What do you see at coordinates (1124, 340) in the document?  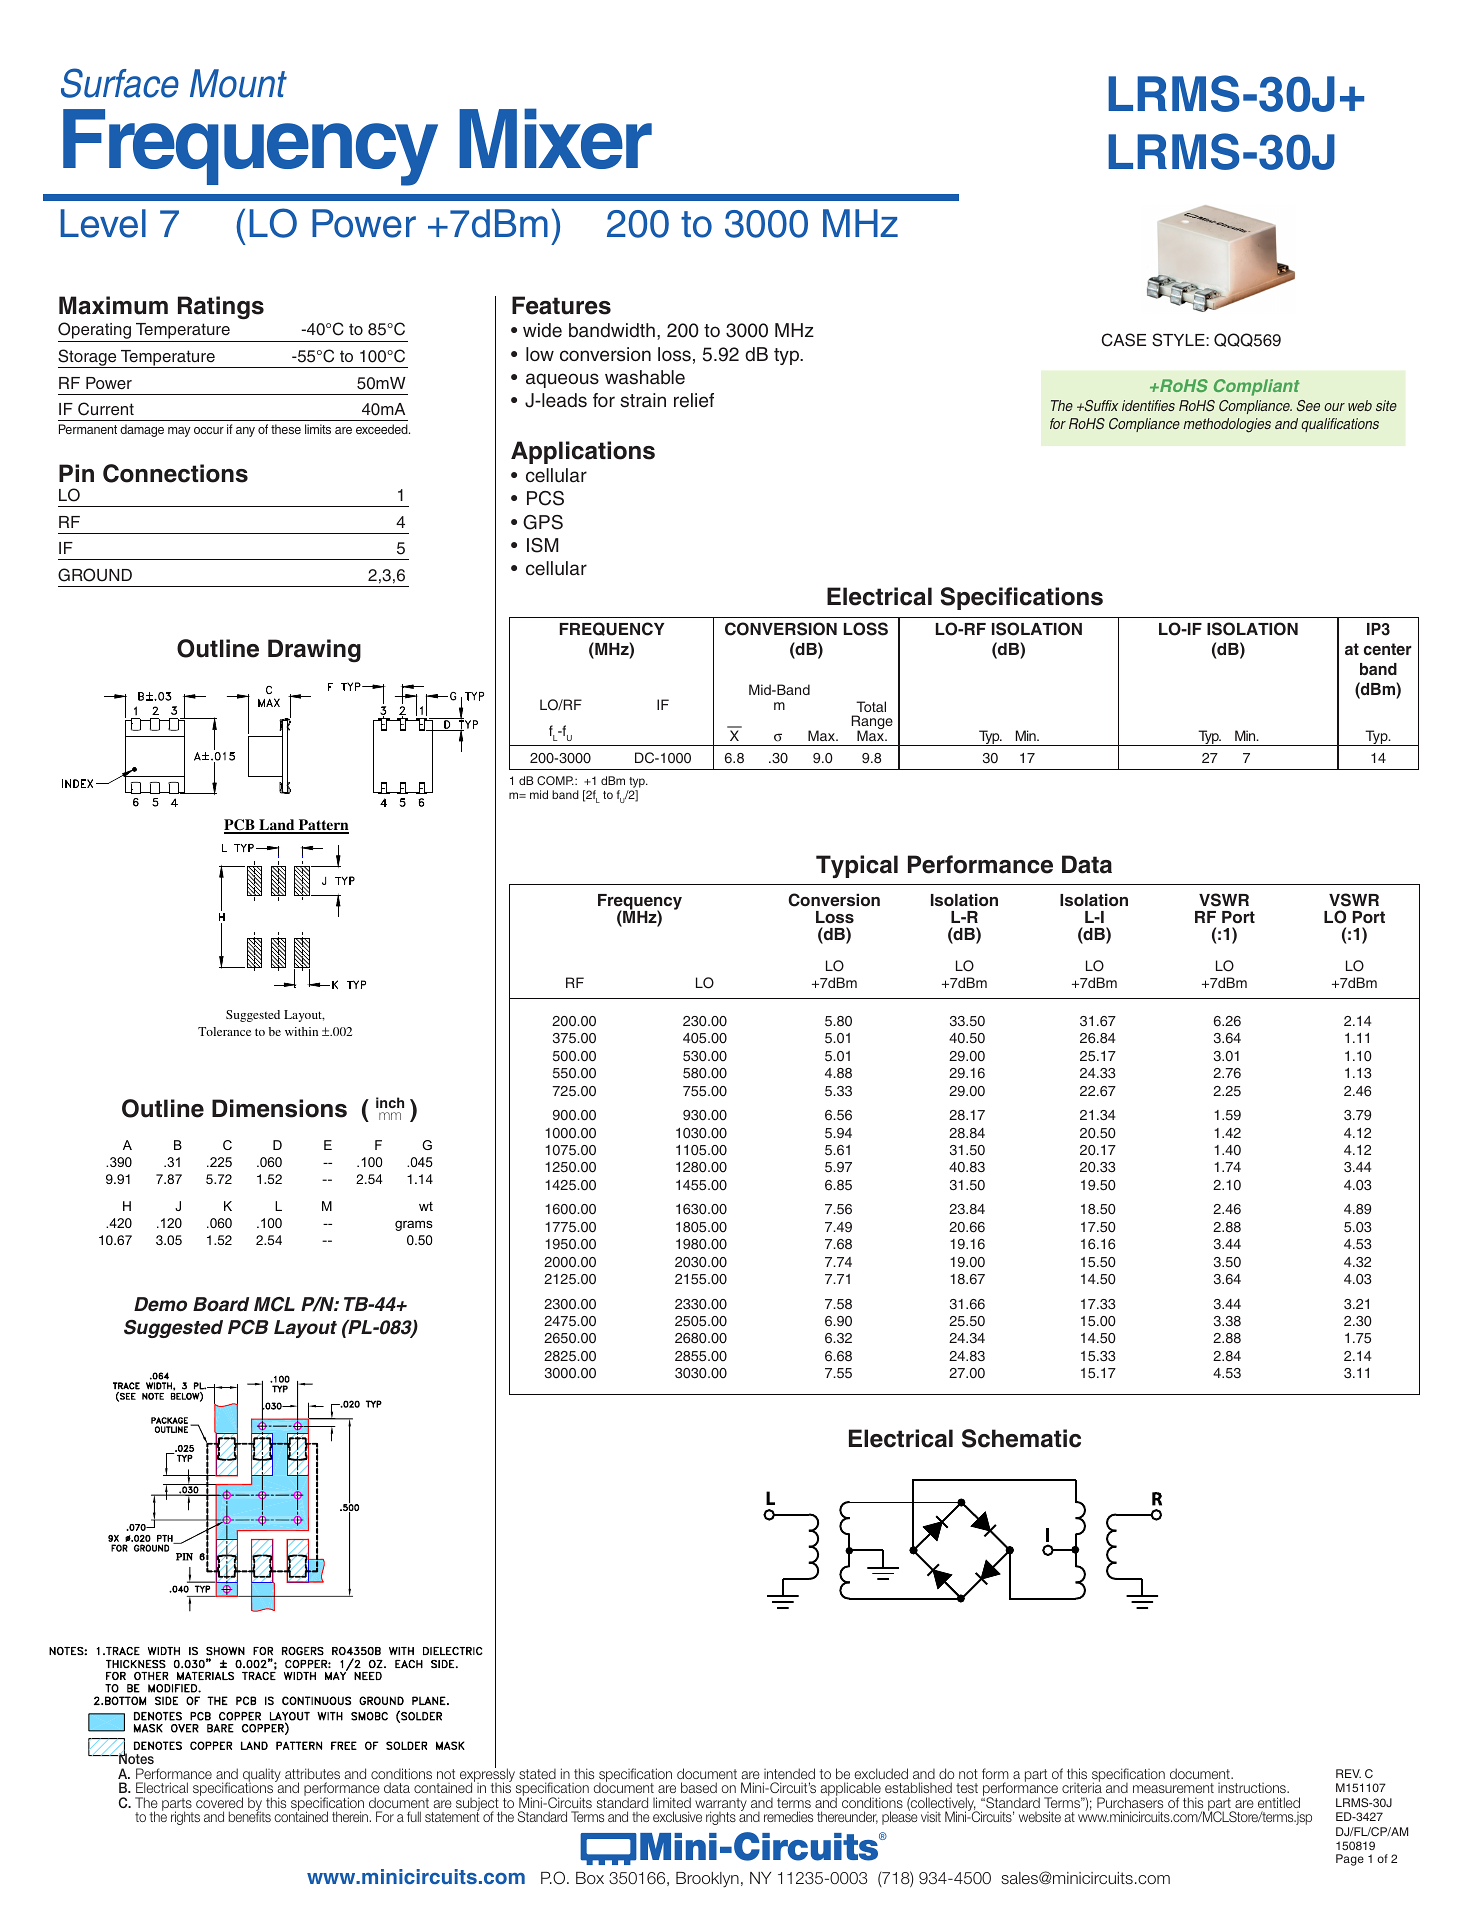 I see `CASE` at bounding box center [1124, 340].
